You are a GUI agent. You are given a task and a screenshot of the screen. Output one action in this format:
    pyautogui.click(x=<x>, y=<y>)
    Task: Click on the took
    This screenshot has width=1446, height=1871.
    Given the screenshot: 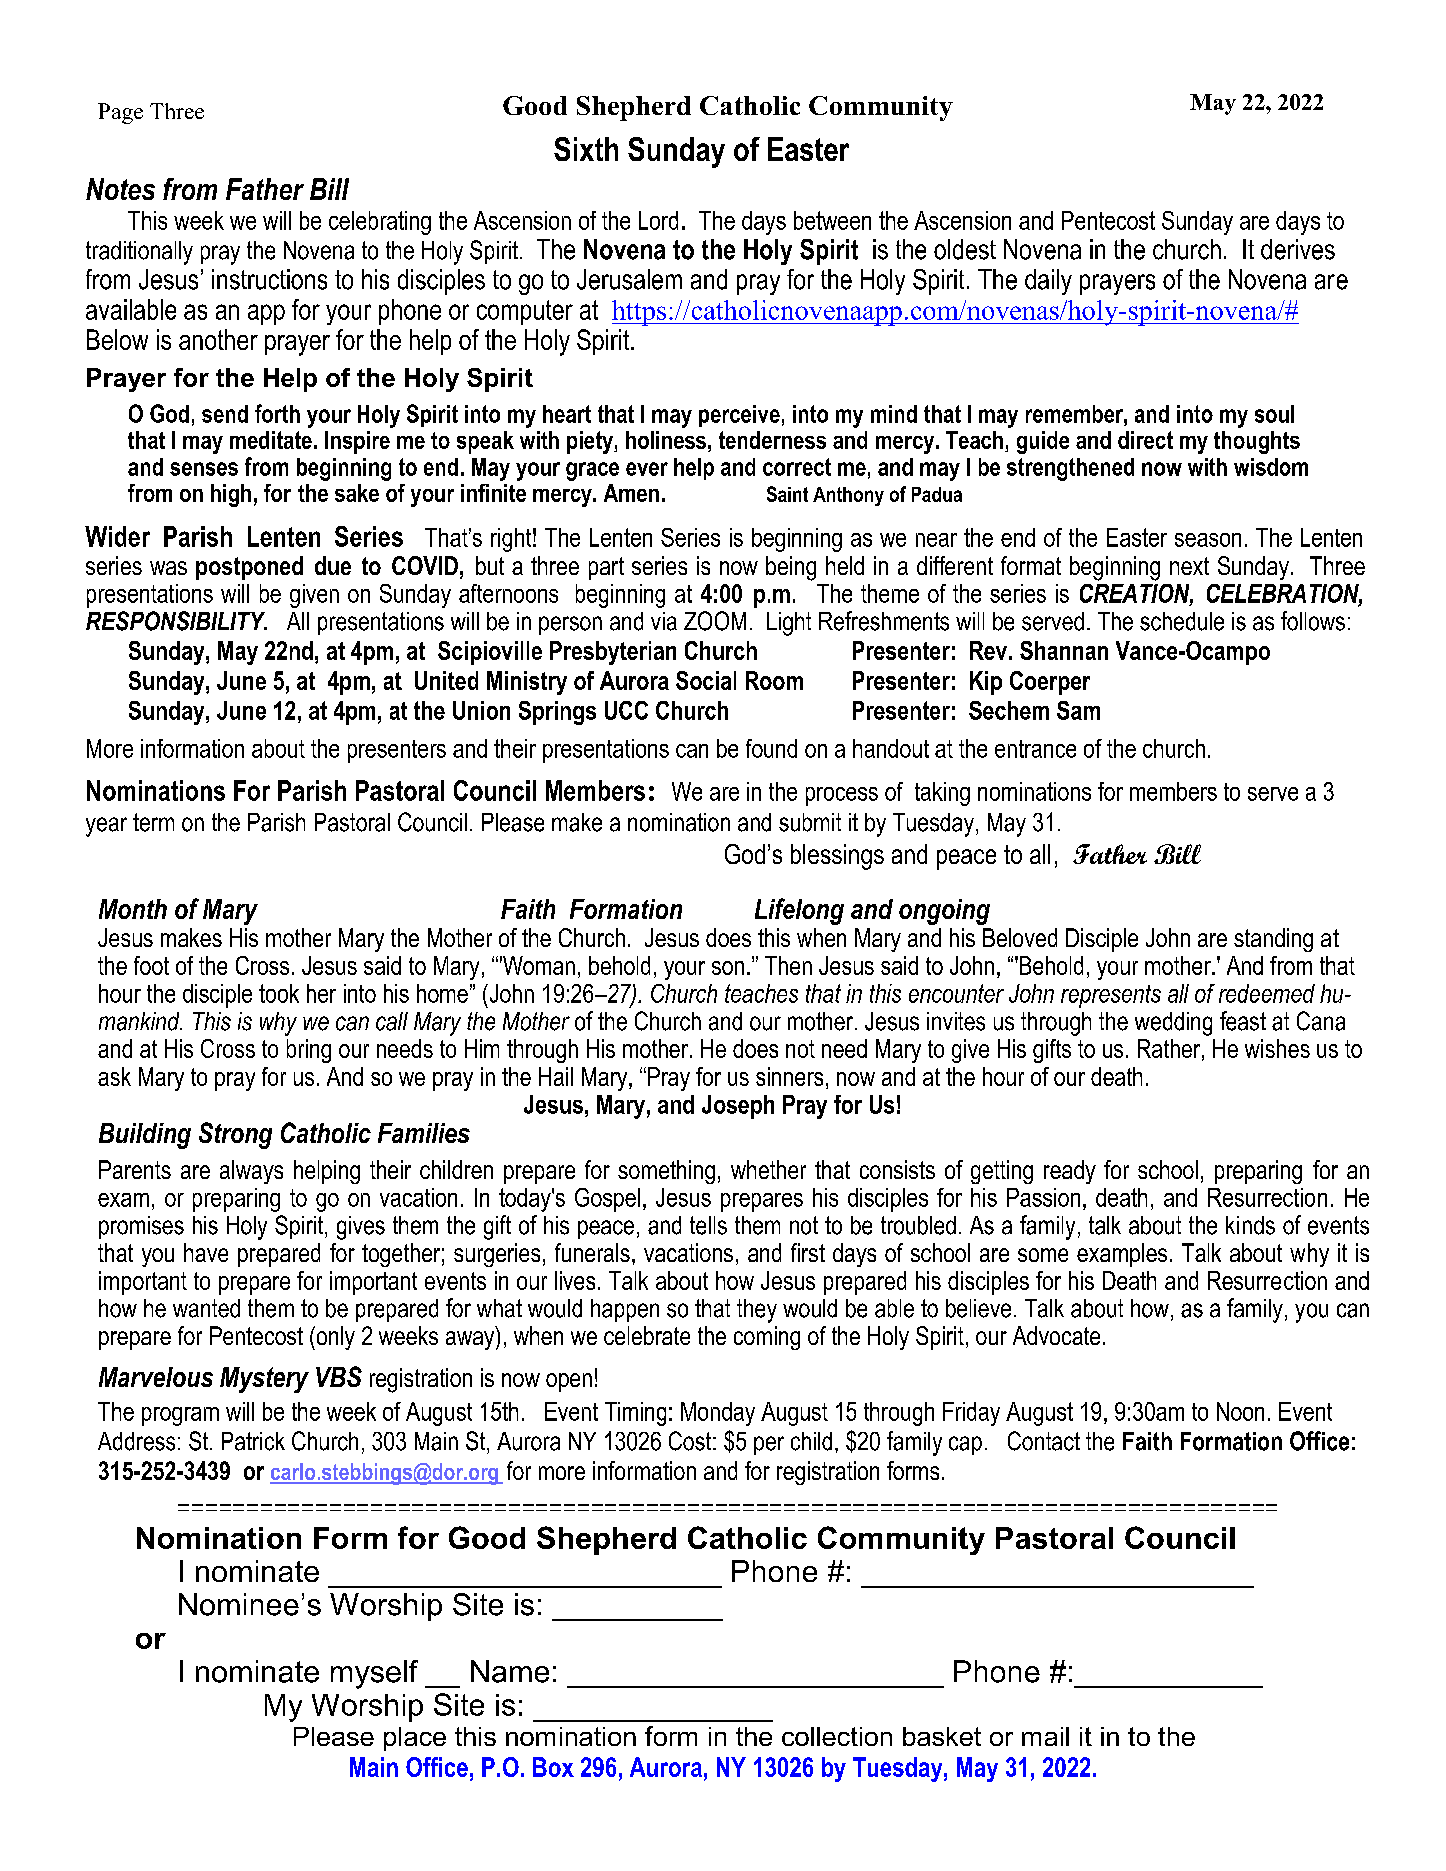 What is the action you would take?
    pyautogui.click(x=279, y=993)
